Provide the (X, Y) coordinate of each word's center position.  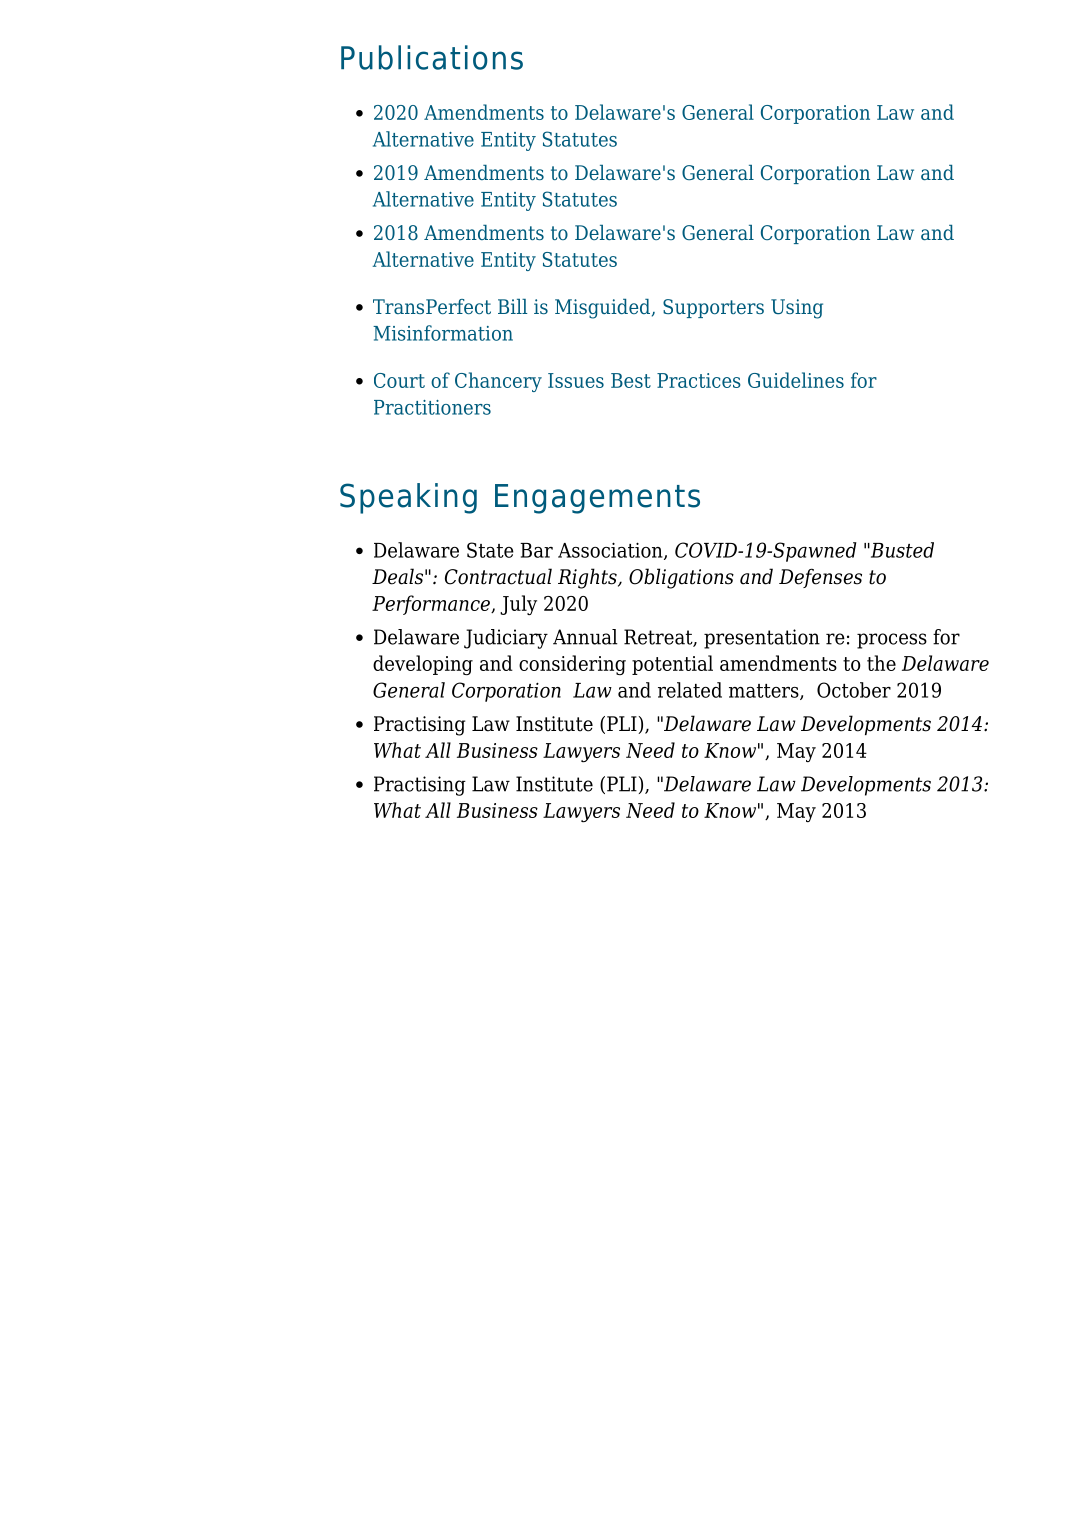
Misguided (604, 309)
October (854, 690)
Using (797, 309)
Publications (432, 57)
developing (423, 665)
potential (672, 665)
